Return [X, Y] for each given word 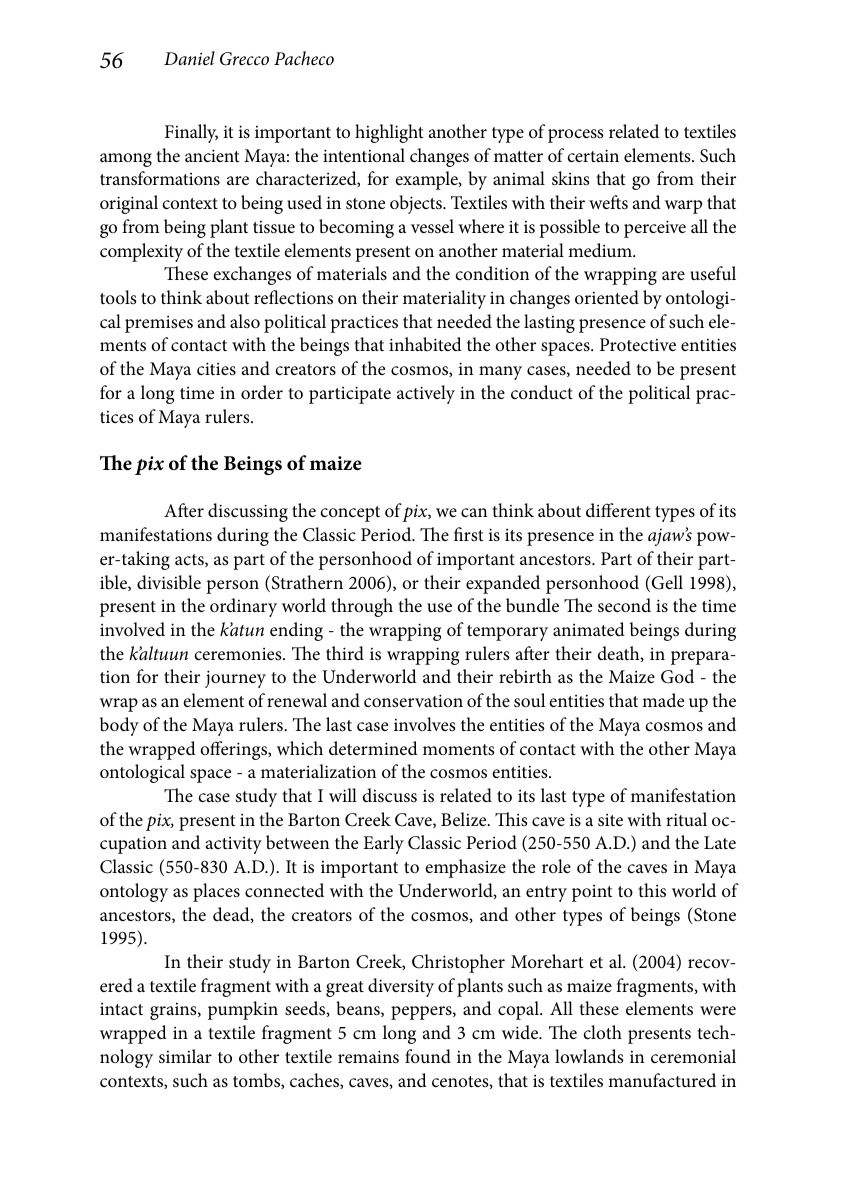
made [663, 700]
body [119, 726]
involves [425, 724]
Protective [638, 344]
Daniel [189, 58]
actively [426, 394]
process [576, 136]
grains [174, 1011]
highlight [389, 133]
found [428, 1056]
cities [216, 369]
